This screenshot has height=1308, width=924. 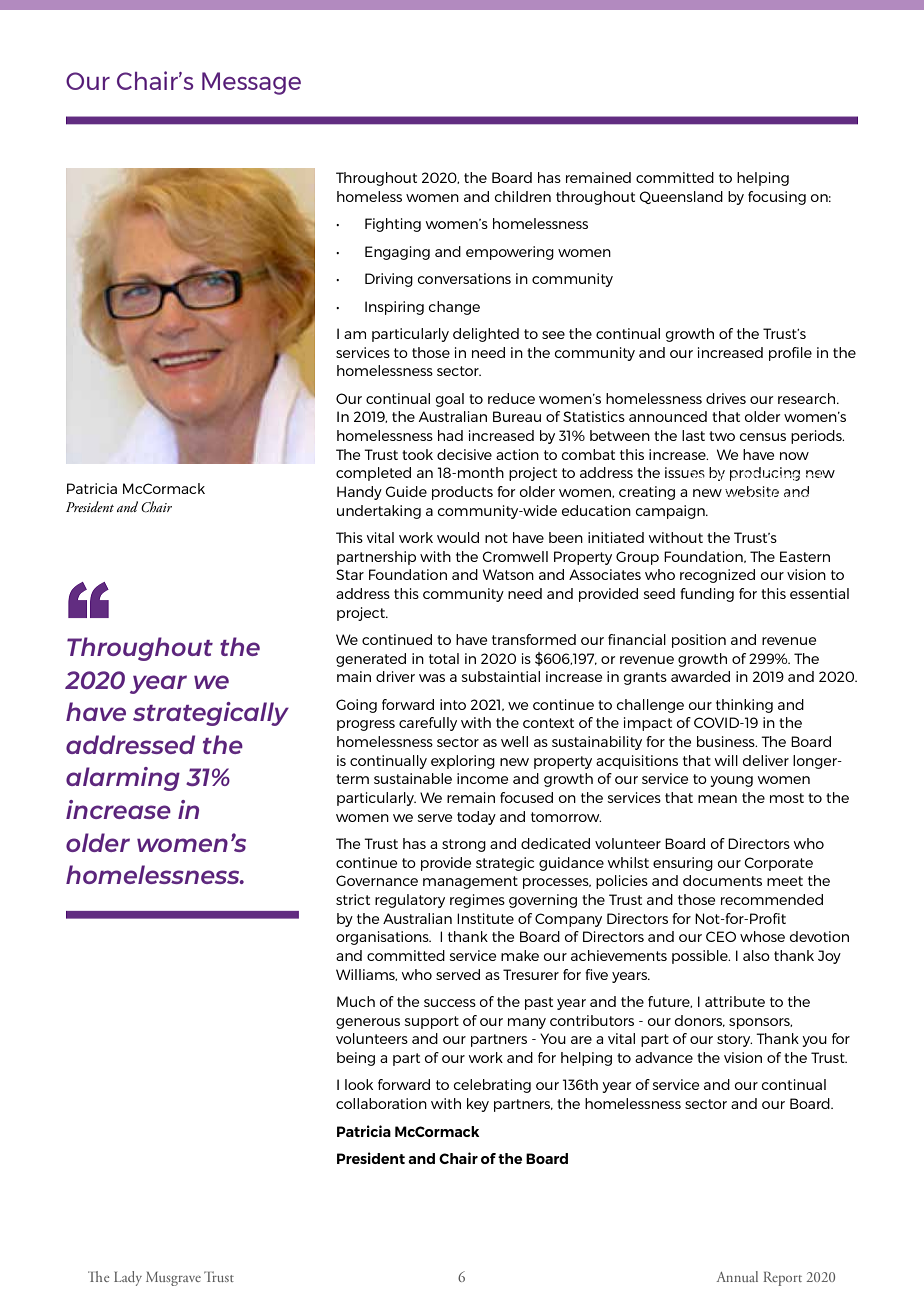 What do you see at coordinates (756, 955) in the screenshot?
I see `also` at bounding box center [756, 955].
